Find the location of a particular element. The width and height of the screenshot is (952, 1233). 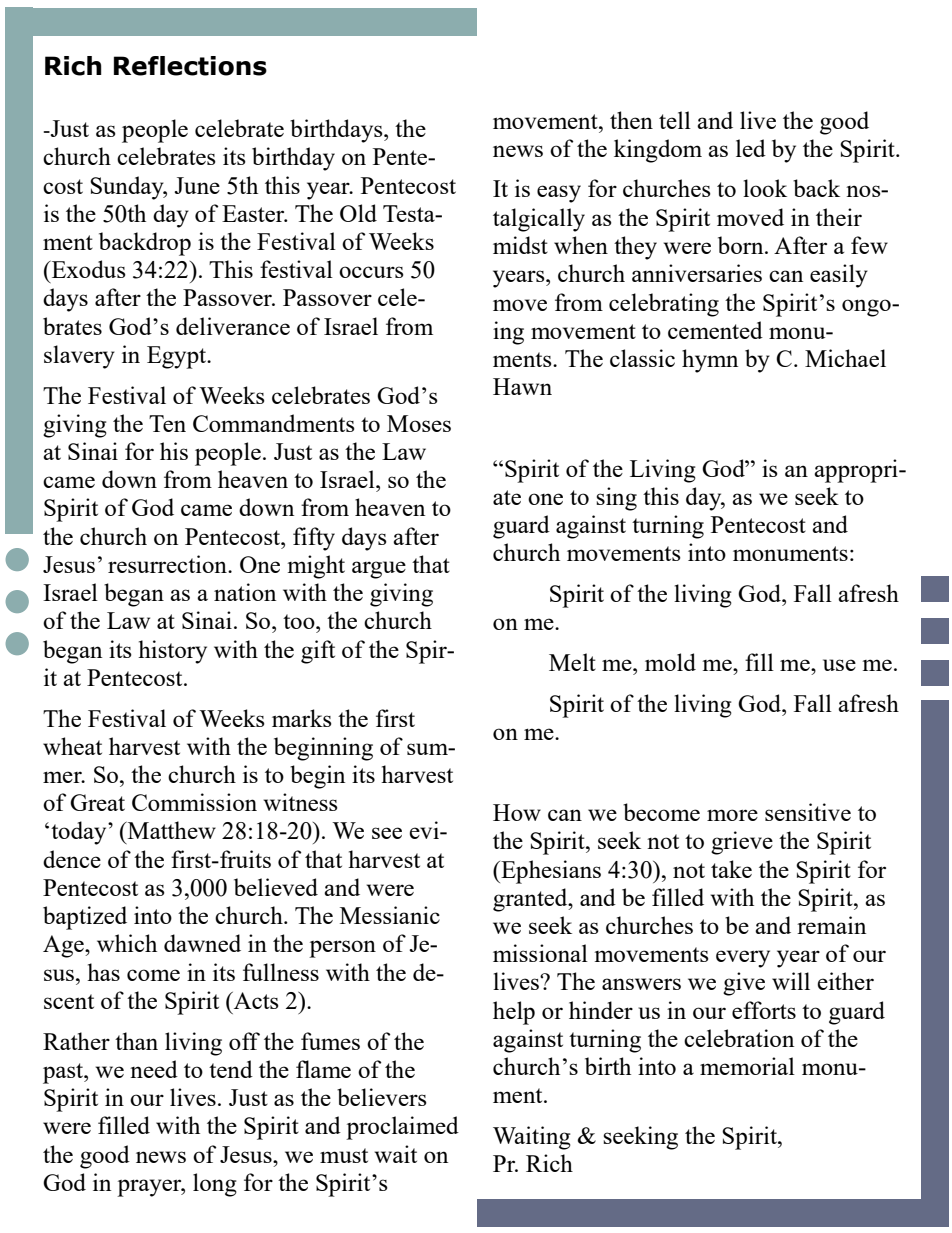

every is located at coordinates (743, 959).
